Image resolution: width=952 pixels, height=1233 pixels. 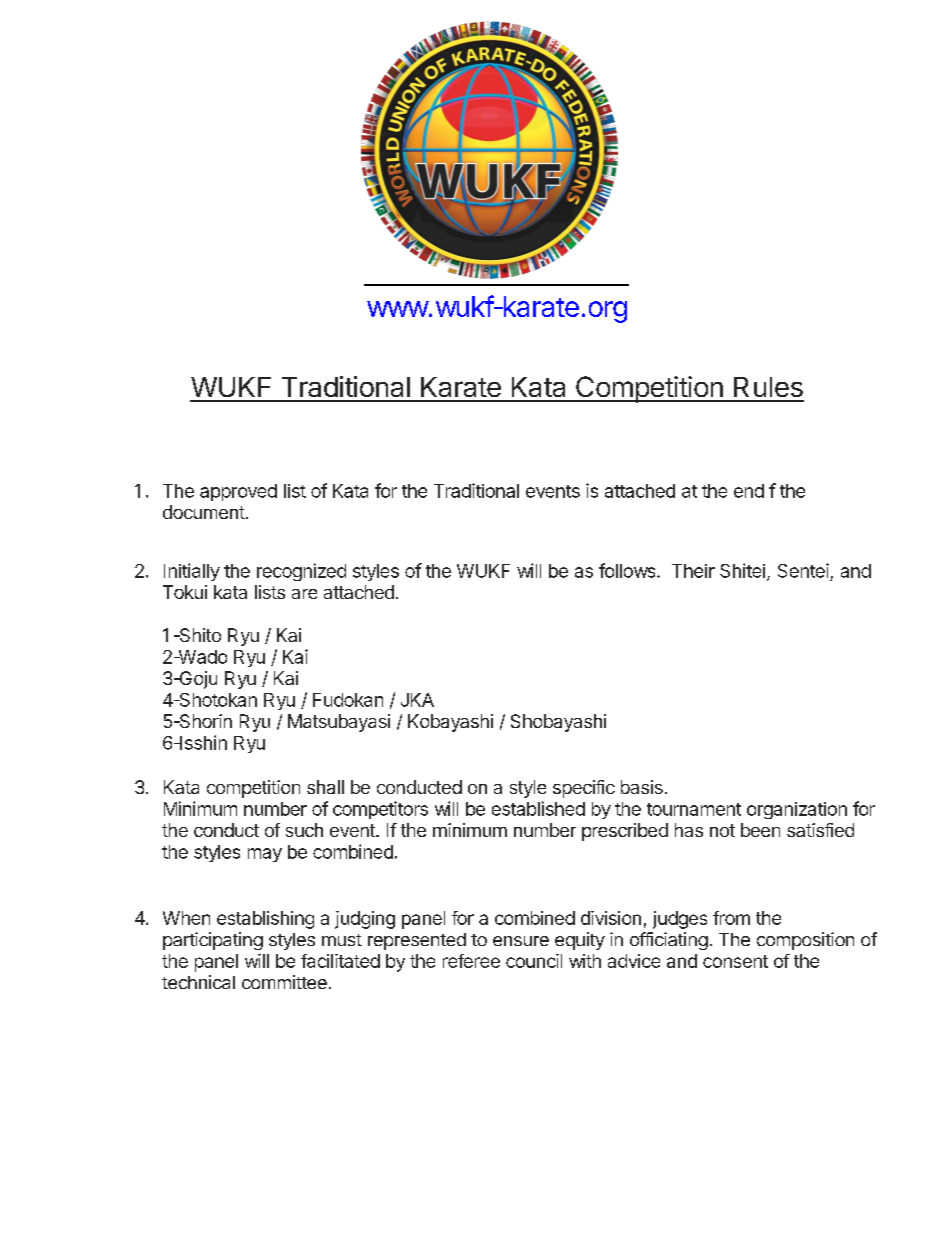 What do you see at coordinates (238, 492) in the screenshot?
I see `approved` at bounding box center [238, 492].
